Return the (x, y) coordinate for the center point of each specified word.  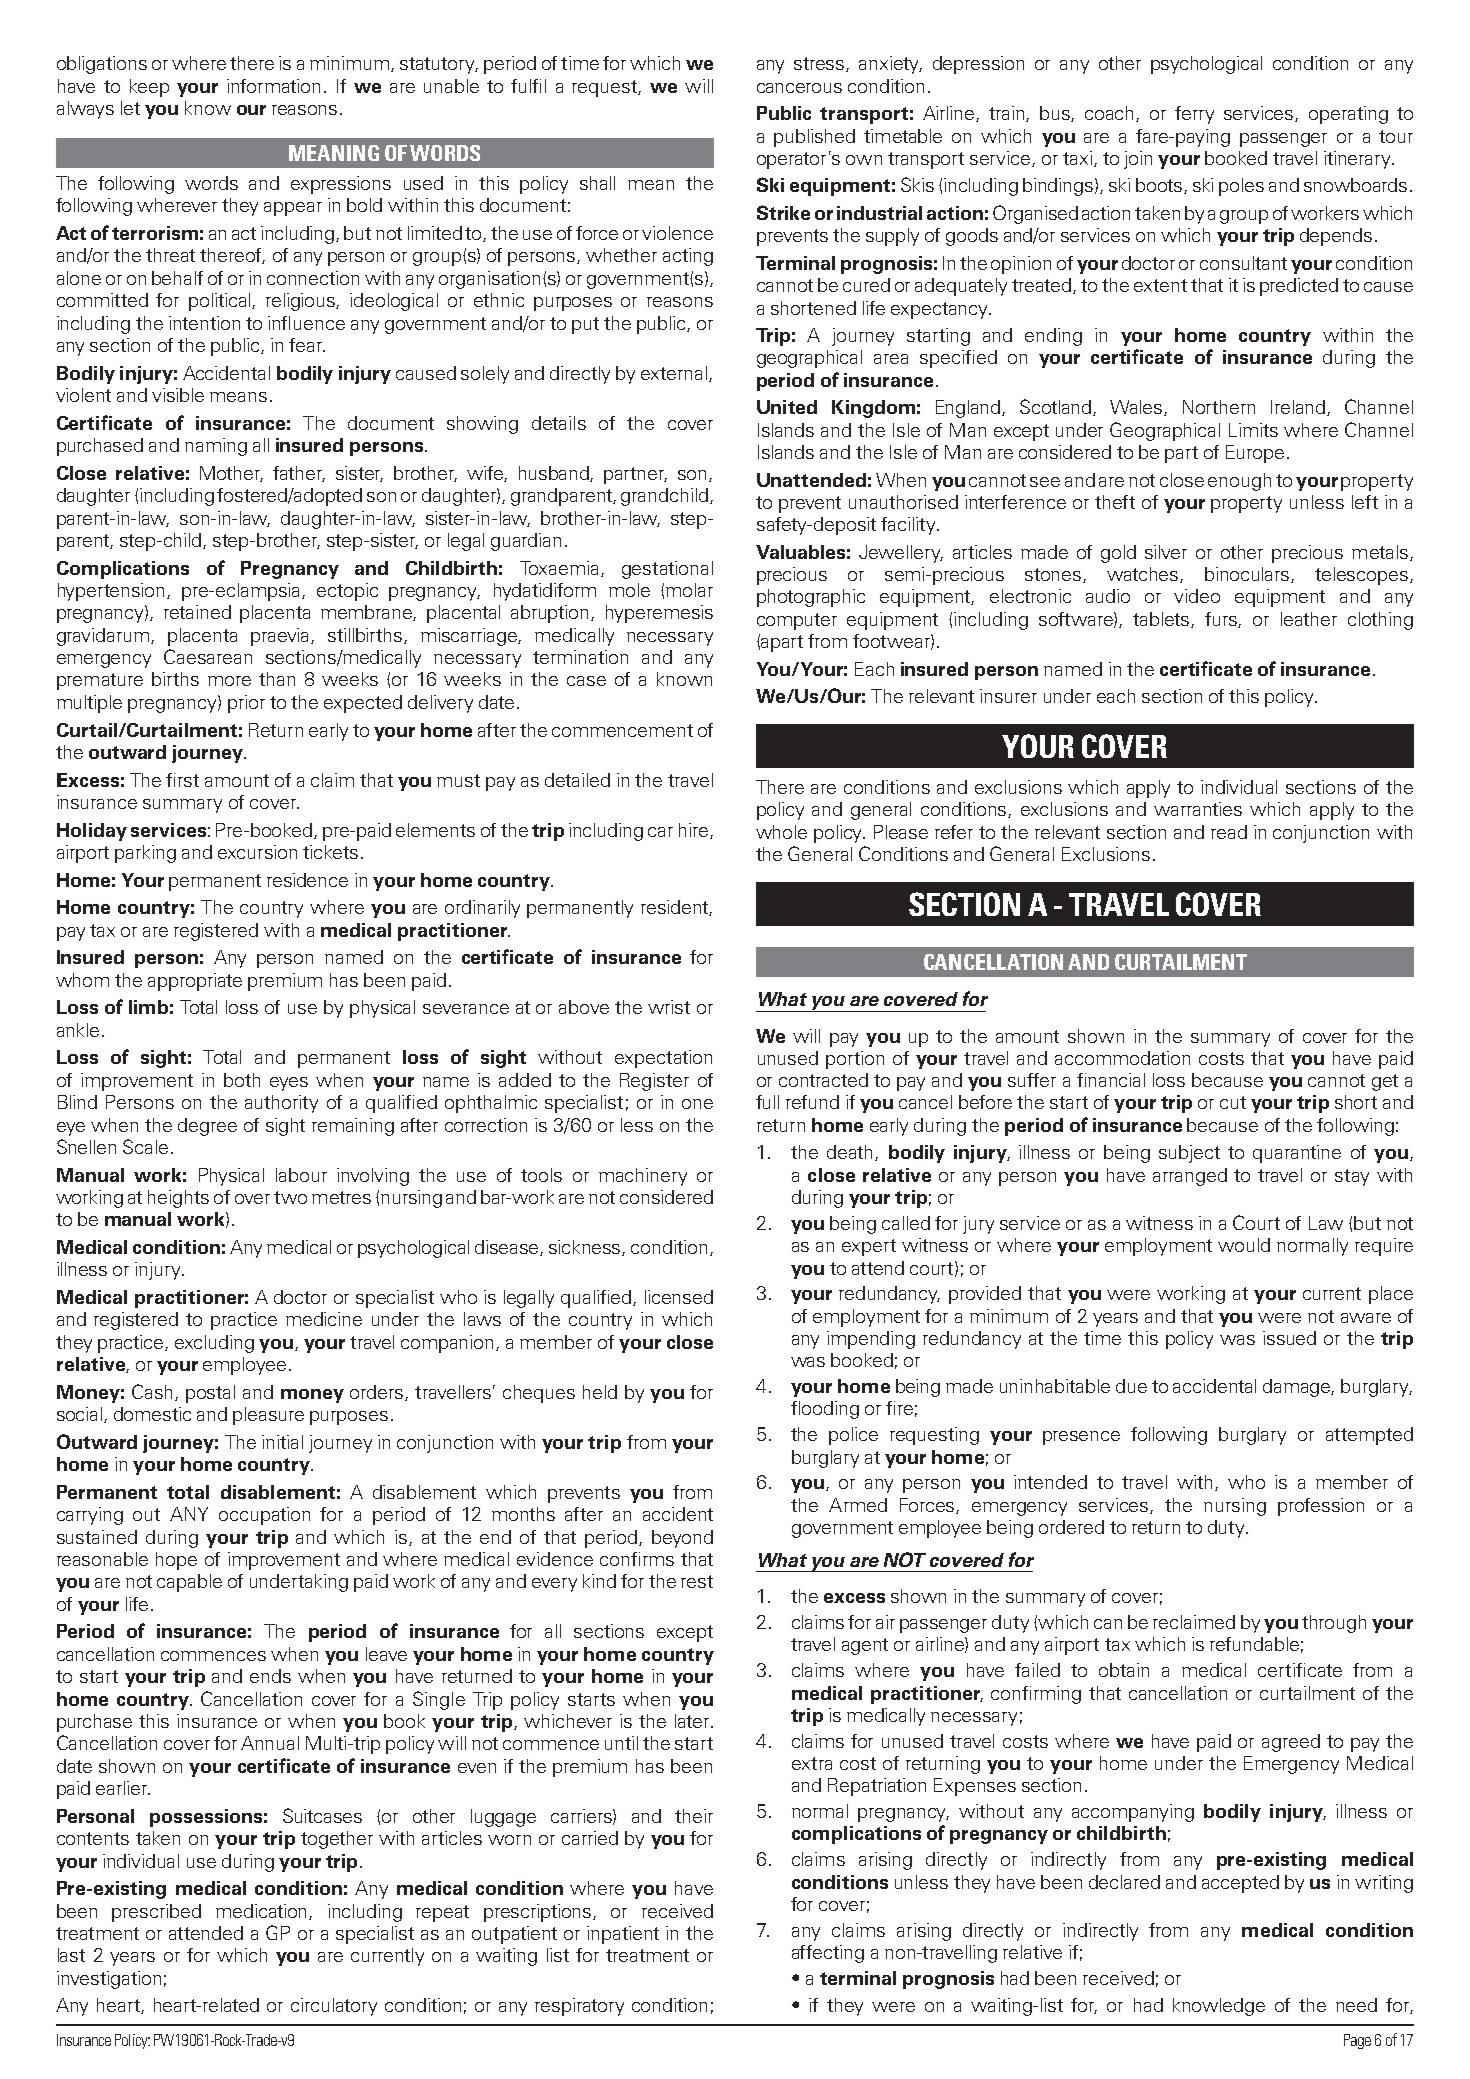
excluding (214, 1344)
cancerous (799, 88)
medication (263, 1912)
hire (693, 830)
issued (1289, 1338)
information (273, 86)
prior (246, 704)
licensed (679, 1297)
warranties (1198, 809)
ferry (1194, 115)
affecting (828, 1954)
